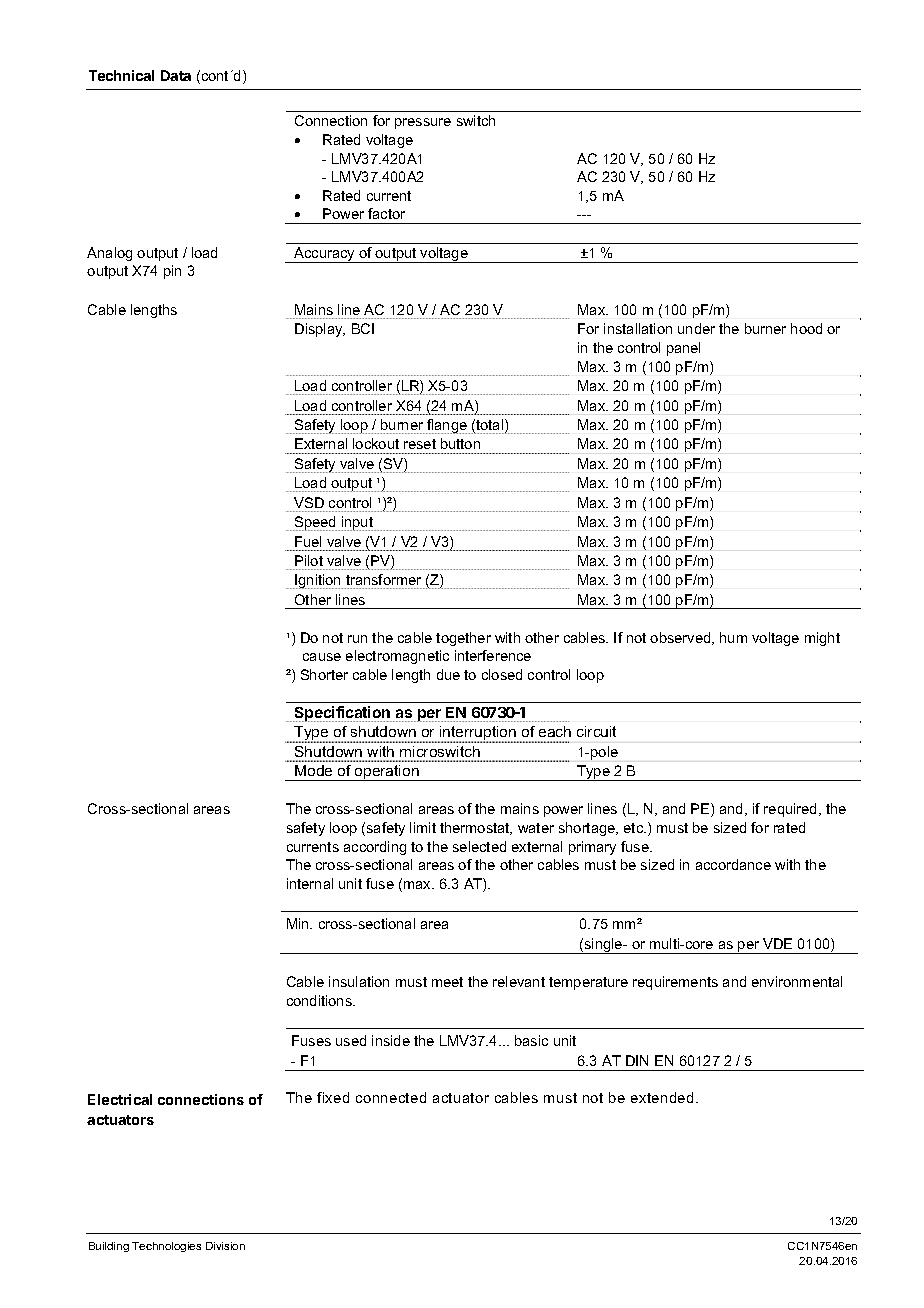 The width and height of the screenshot is (924, 1308). What do you see at coordinates (696, 328) in the screenshot?
I see `under` at bounding box center [696, 328].
